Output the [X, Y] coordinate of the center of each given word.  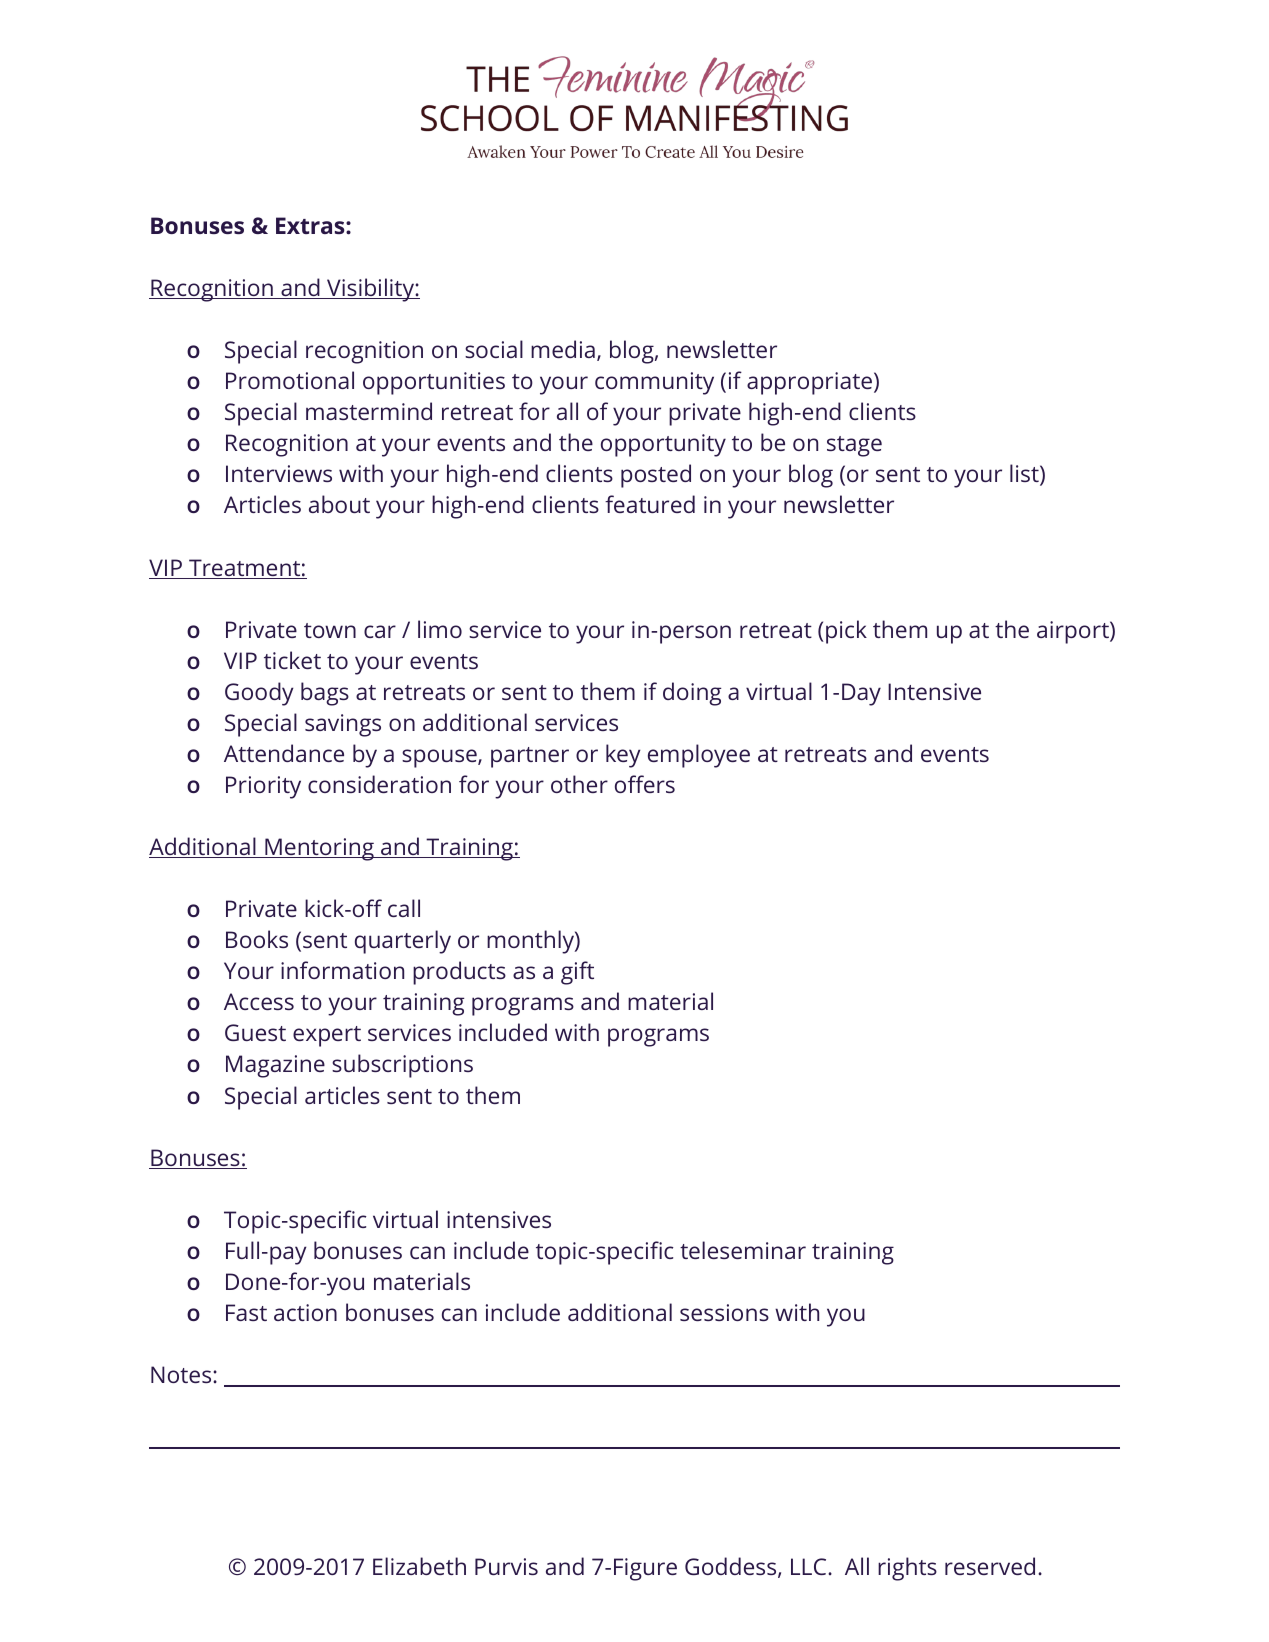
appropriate [809, 383]
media [563, 349]
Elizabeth [419, 1566]
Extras [311, 225]
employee [699, 756]
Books [257, 939]
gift [577, 973]
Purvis [506, 1566]
